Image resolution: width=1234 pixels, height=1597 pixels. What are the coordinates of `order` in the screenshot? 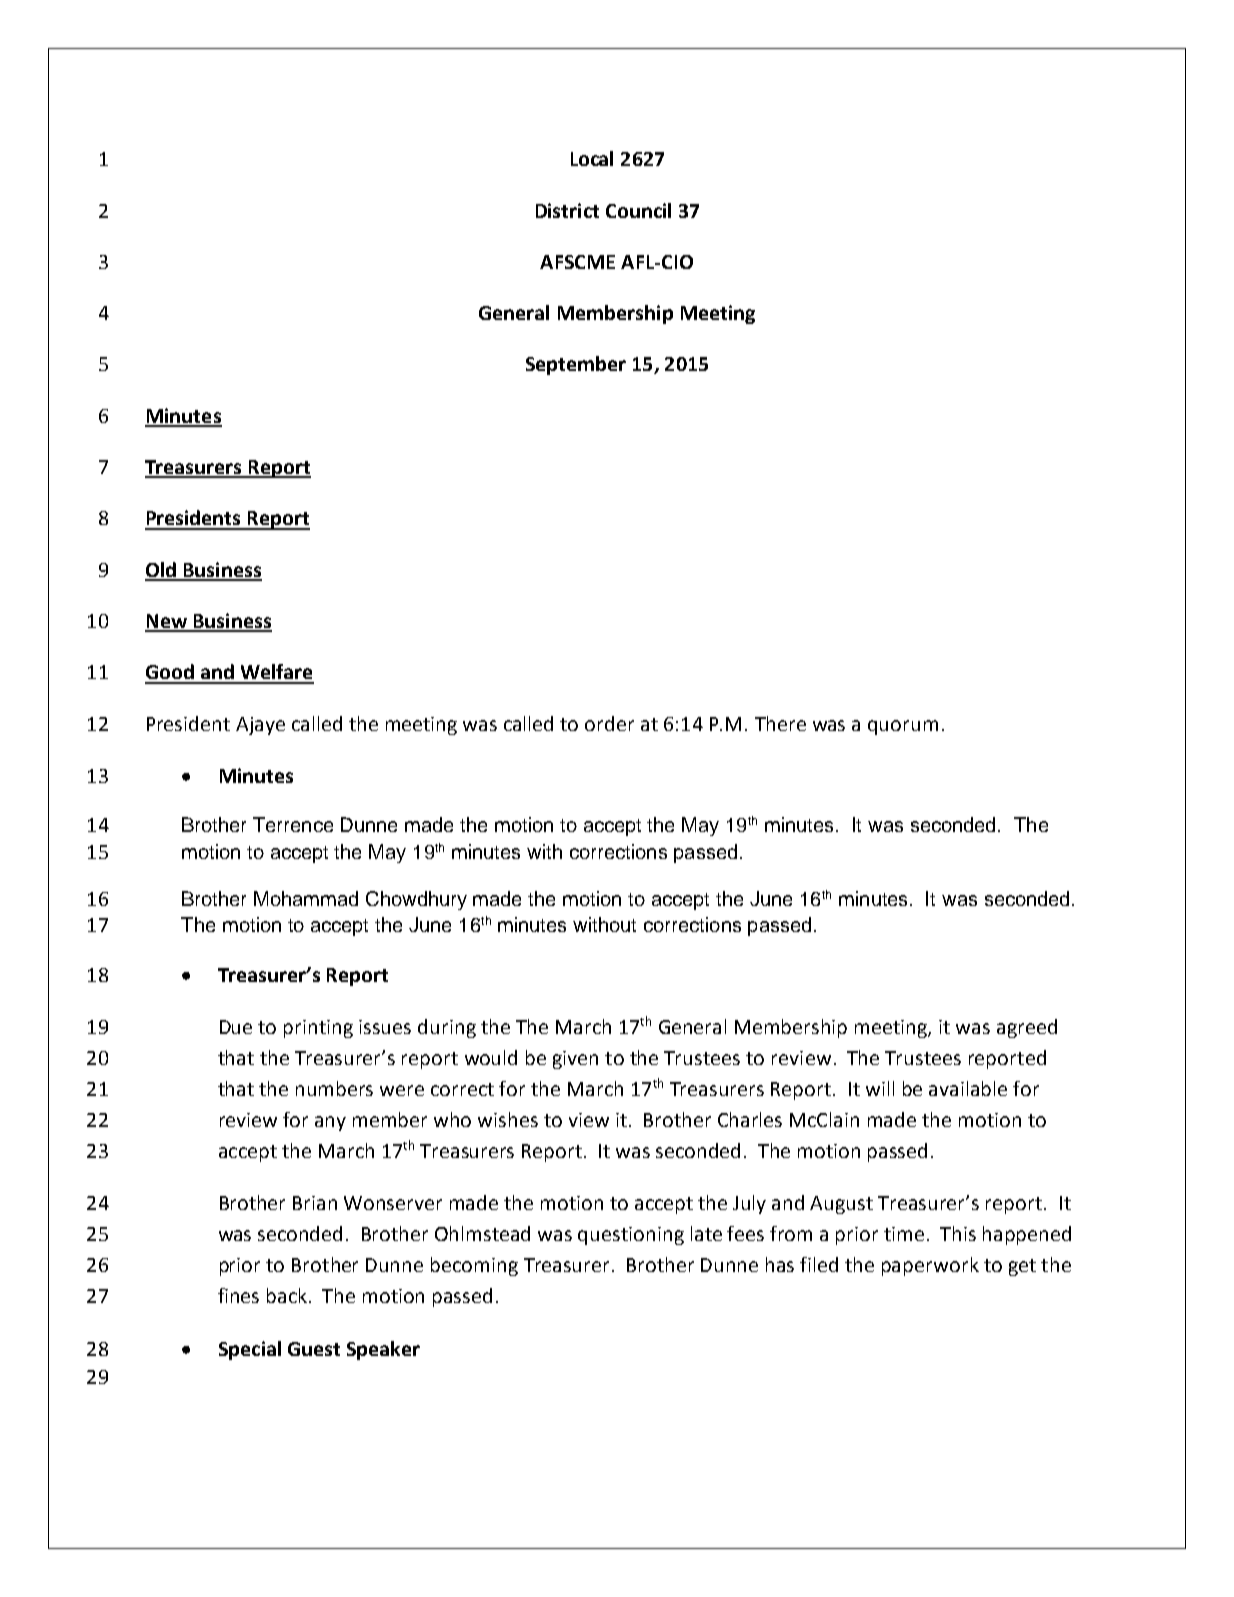 It's located at (609, 723).
